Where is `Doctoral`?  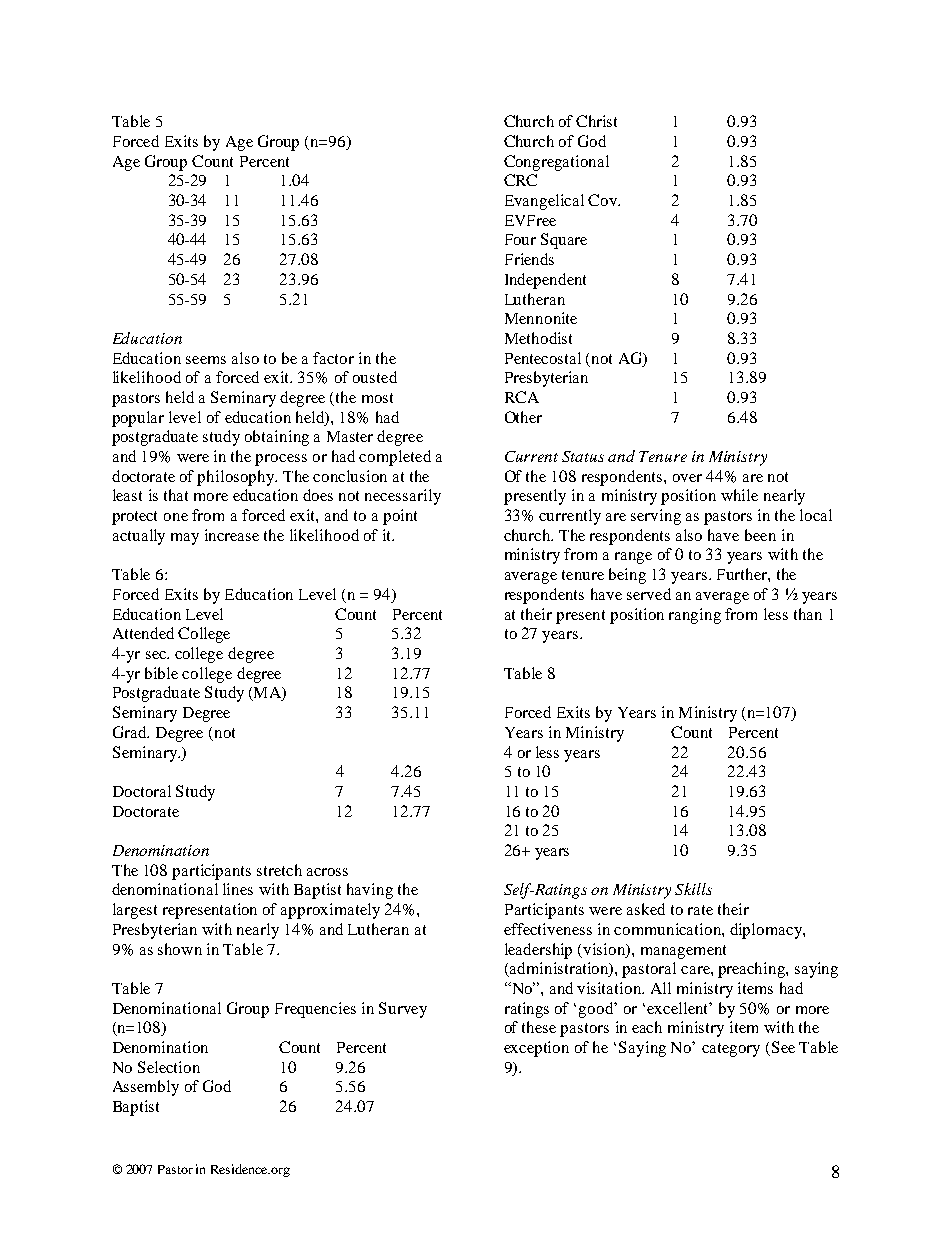
Doctoral is located at coordinates (142, 791).
